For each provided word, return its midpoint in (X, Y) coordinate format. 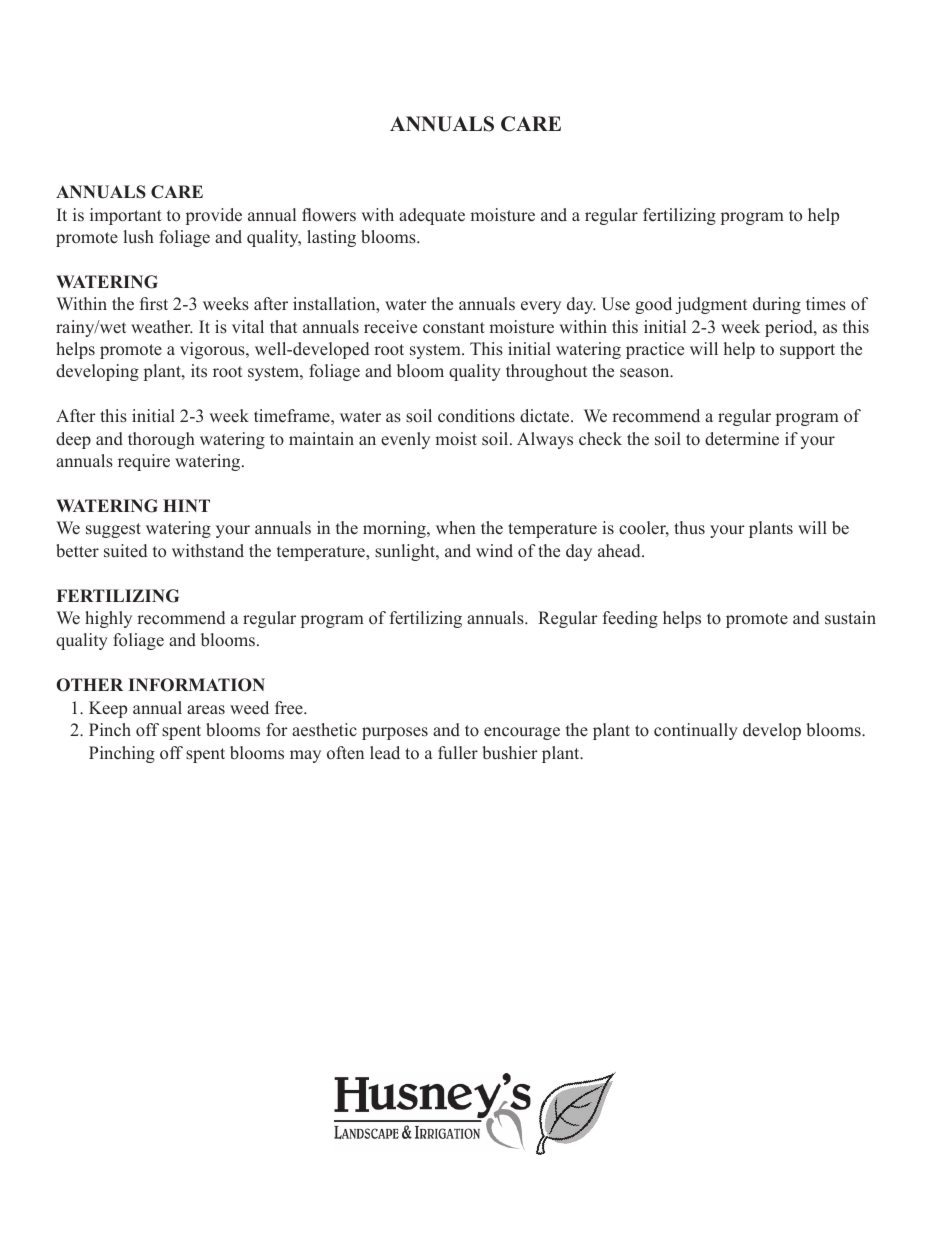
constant (454, 328)
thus (689, 528)
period (790, 328)
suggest (113, 530)
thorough (161, 440)
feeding (630, 619)
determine (742, 439)
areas (206, 710)
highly (108, 619)
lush (139, 237)
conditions (476, 416)
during (777, 305)
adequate (432, 216)
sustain (850, 618)
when (456, 528)
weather (162, 327)
